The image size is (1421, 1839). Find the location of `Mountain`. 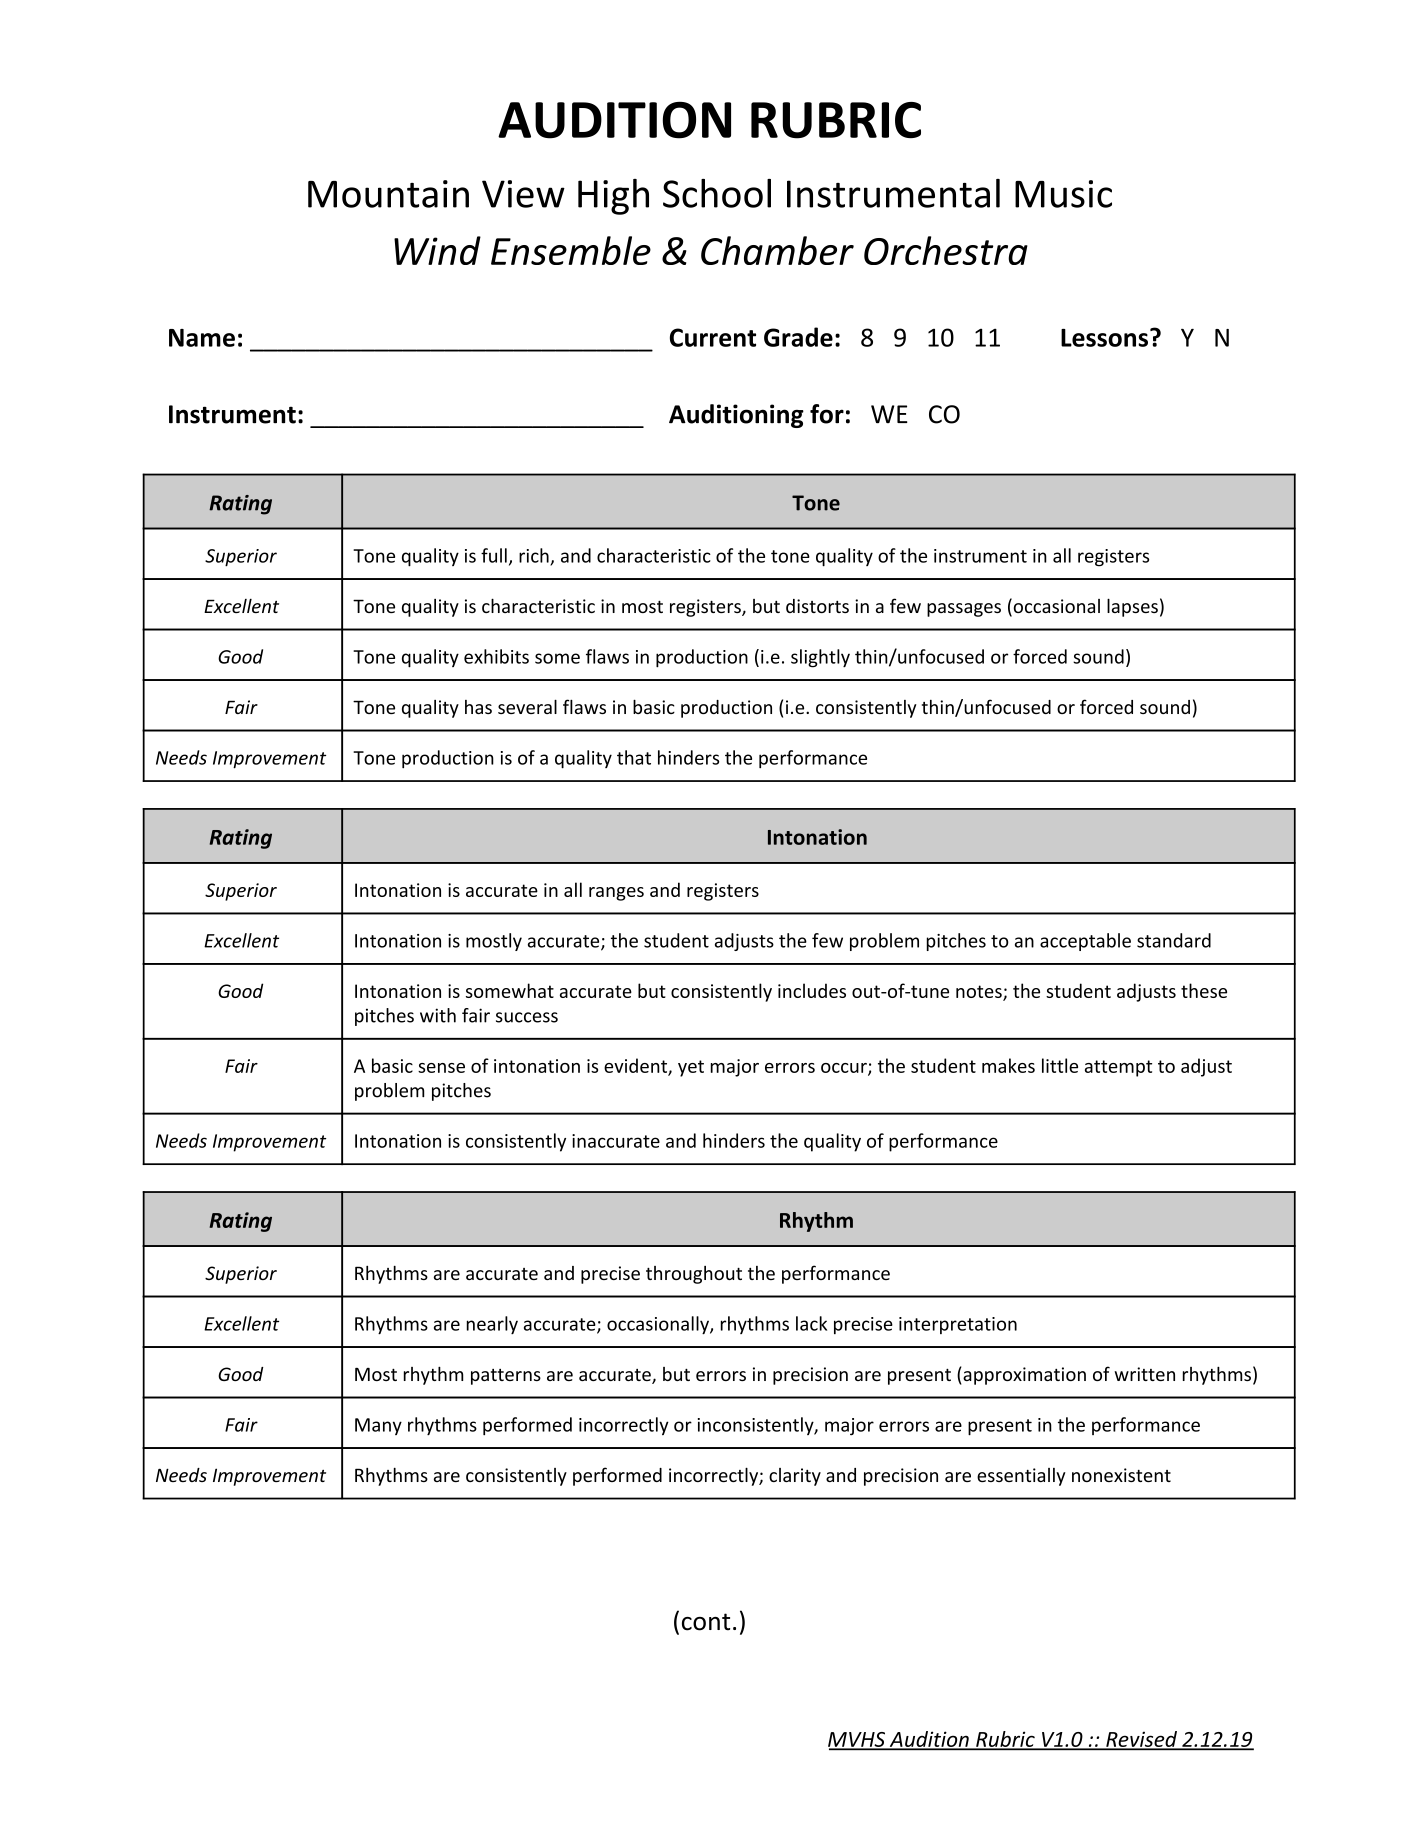

Mountain is located at coordinates (388, 194).
